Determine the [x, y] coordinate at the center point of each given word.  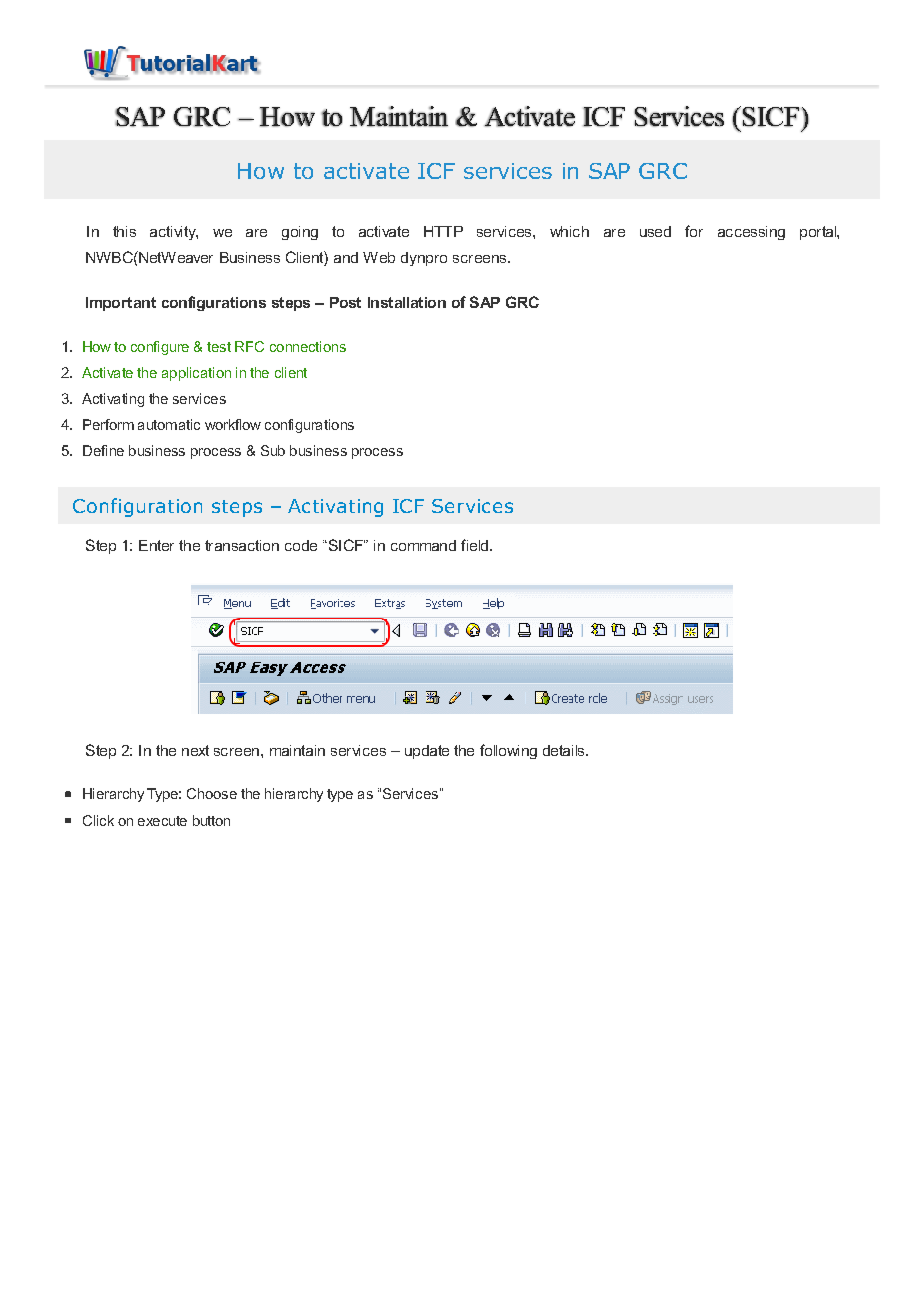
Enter [156, 545]
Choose [212, 793]
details [565, 750]
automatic [169, 424]
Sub [273, 450]
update [427, 752]
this [124, 231]
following [508, 751]
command [423, 545]
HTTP [443, 231]
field [476, 545]
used [655, 231]
